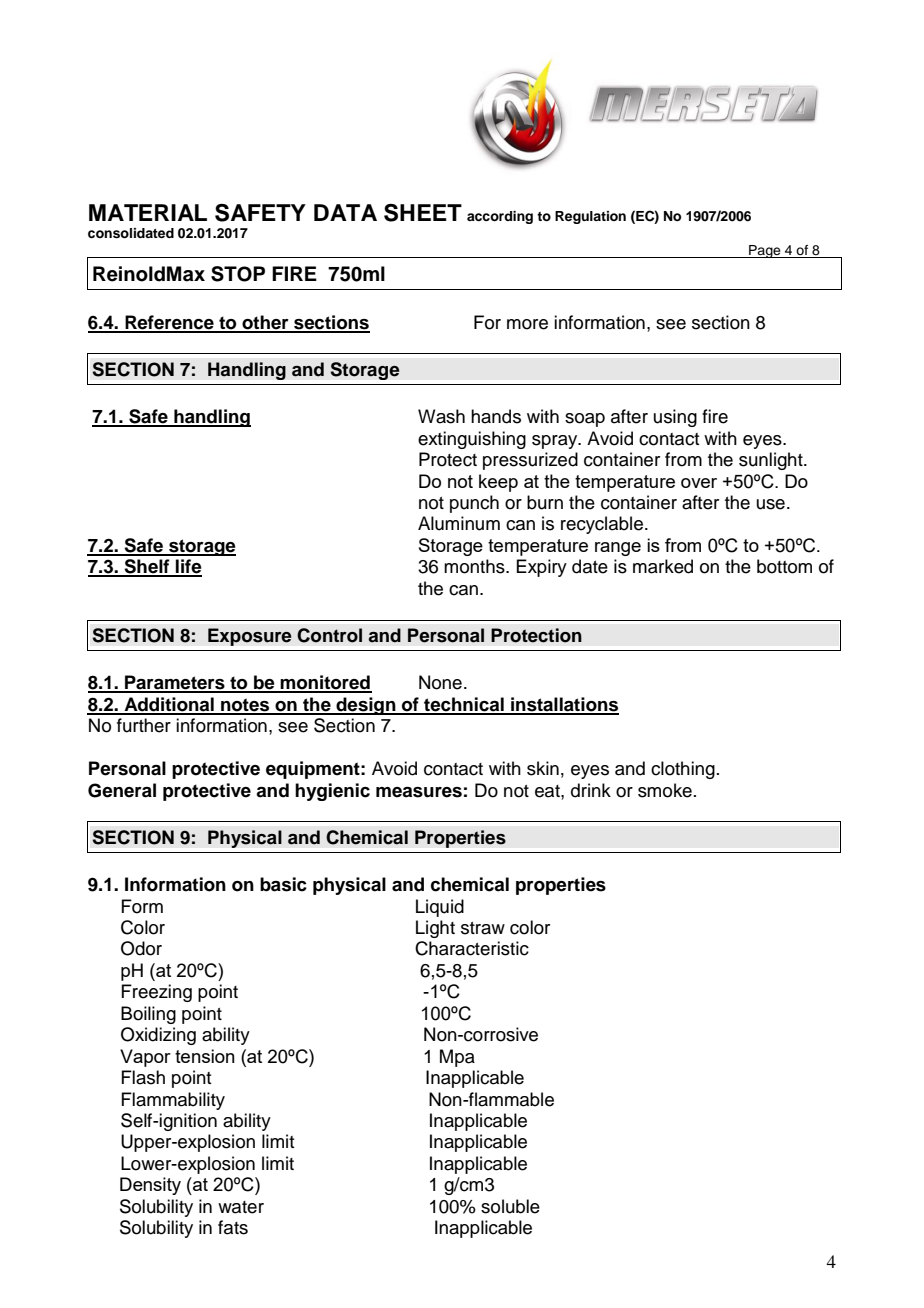  What do you see at coordinates (241, 1207) in the screenshot?
I see `water` at bounding box center [241, 1207].
